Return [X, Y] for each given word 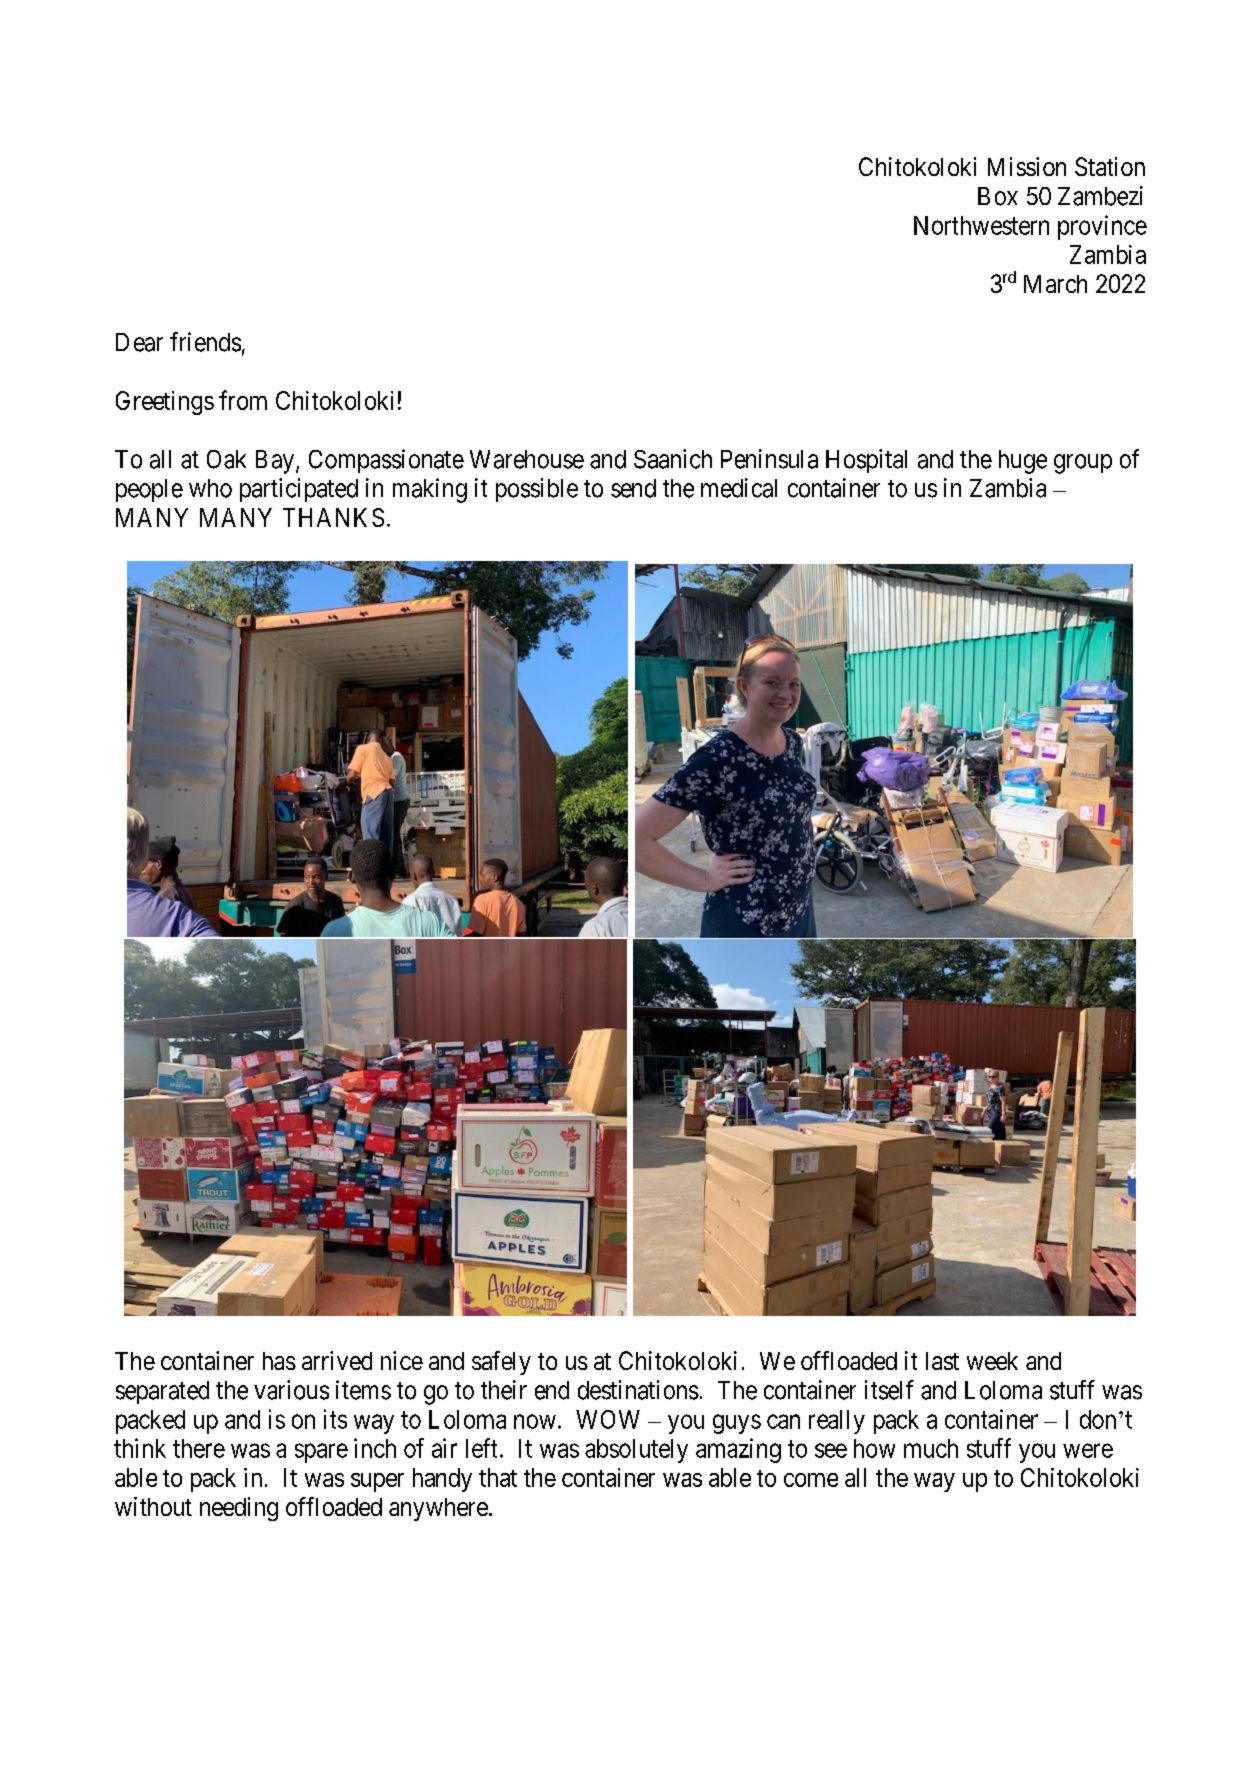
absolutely [636, 1451]
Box [998, 196]
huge [1023, 462]
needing [239, 1509]
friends [205, 342]
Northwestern [981, 225]
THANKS [333, 517]
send [633, 488]
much [931, 1448]
